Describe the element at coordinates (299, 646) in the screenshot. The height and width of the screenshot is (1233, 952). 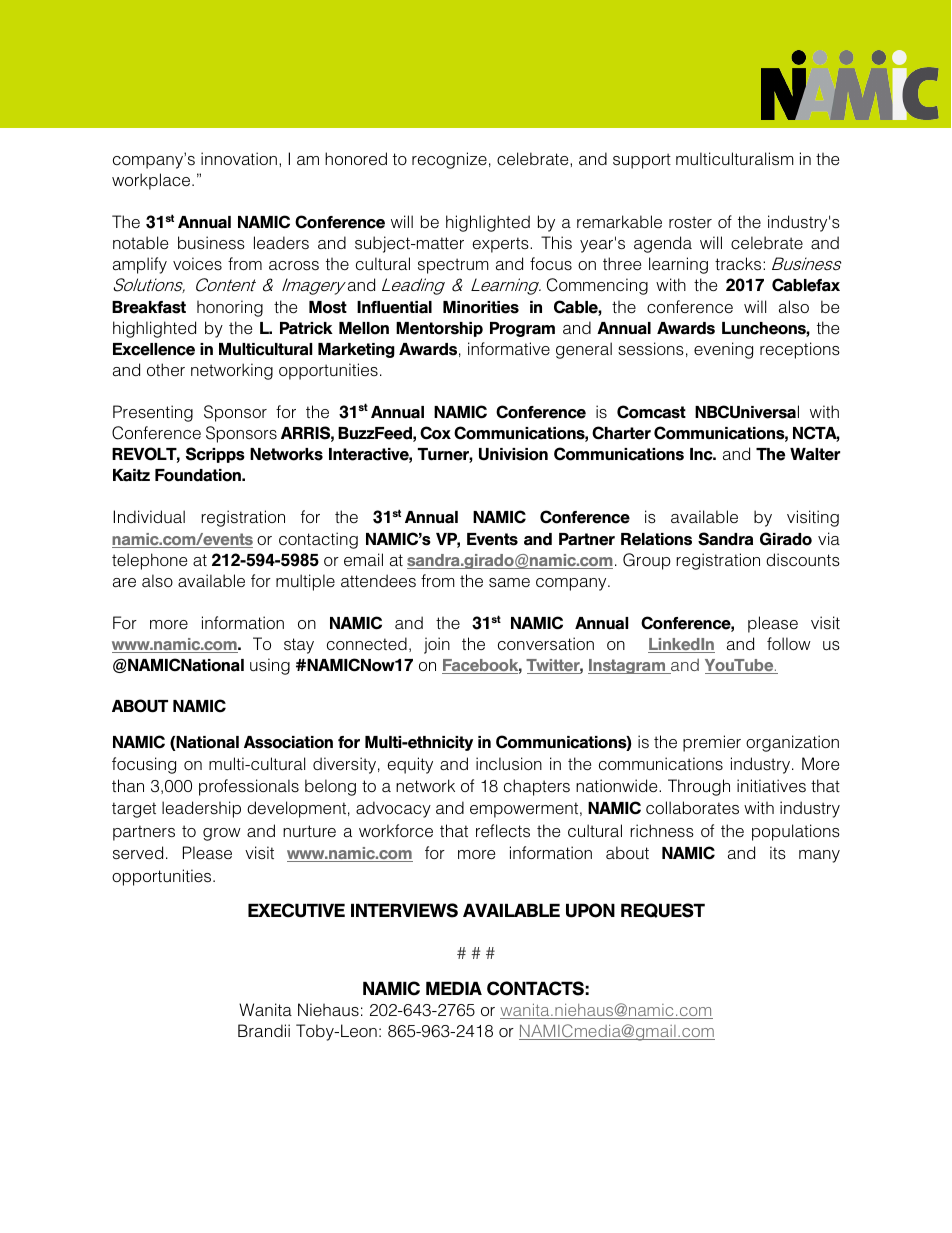
I see `stay` at that location.
